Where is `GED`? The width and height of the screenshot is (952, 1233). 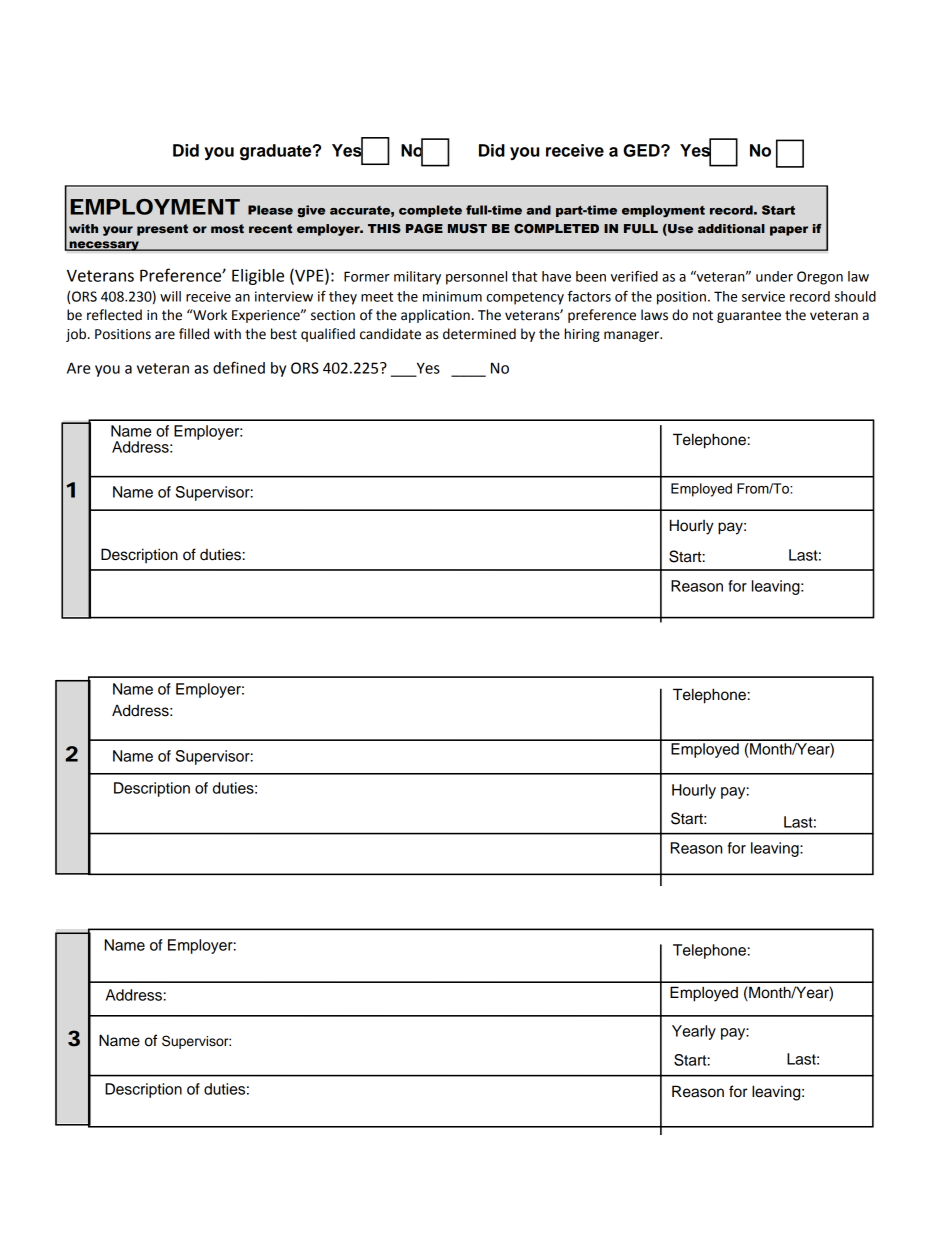 GED is located at coordinates (642, 150).
